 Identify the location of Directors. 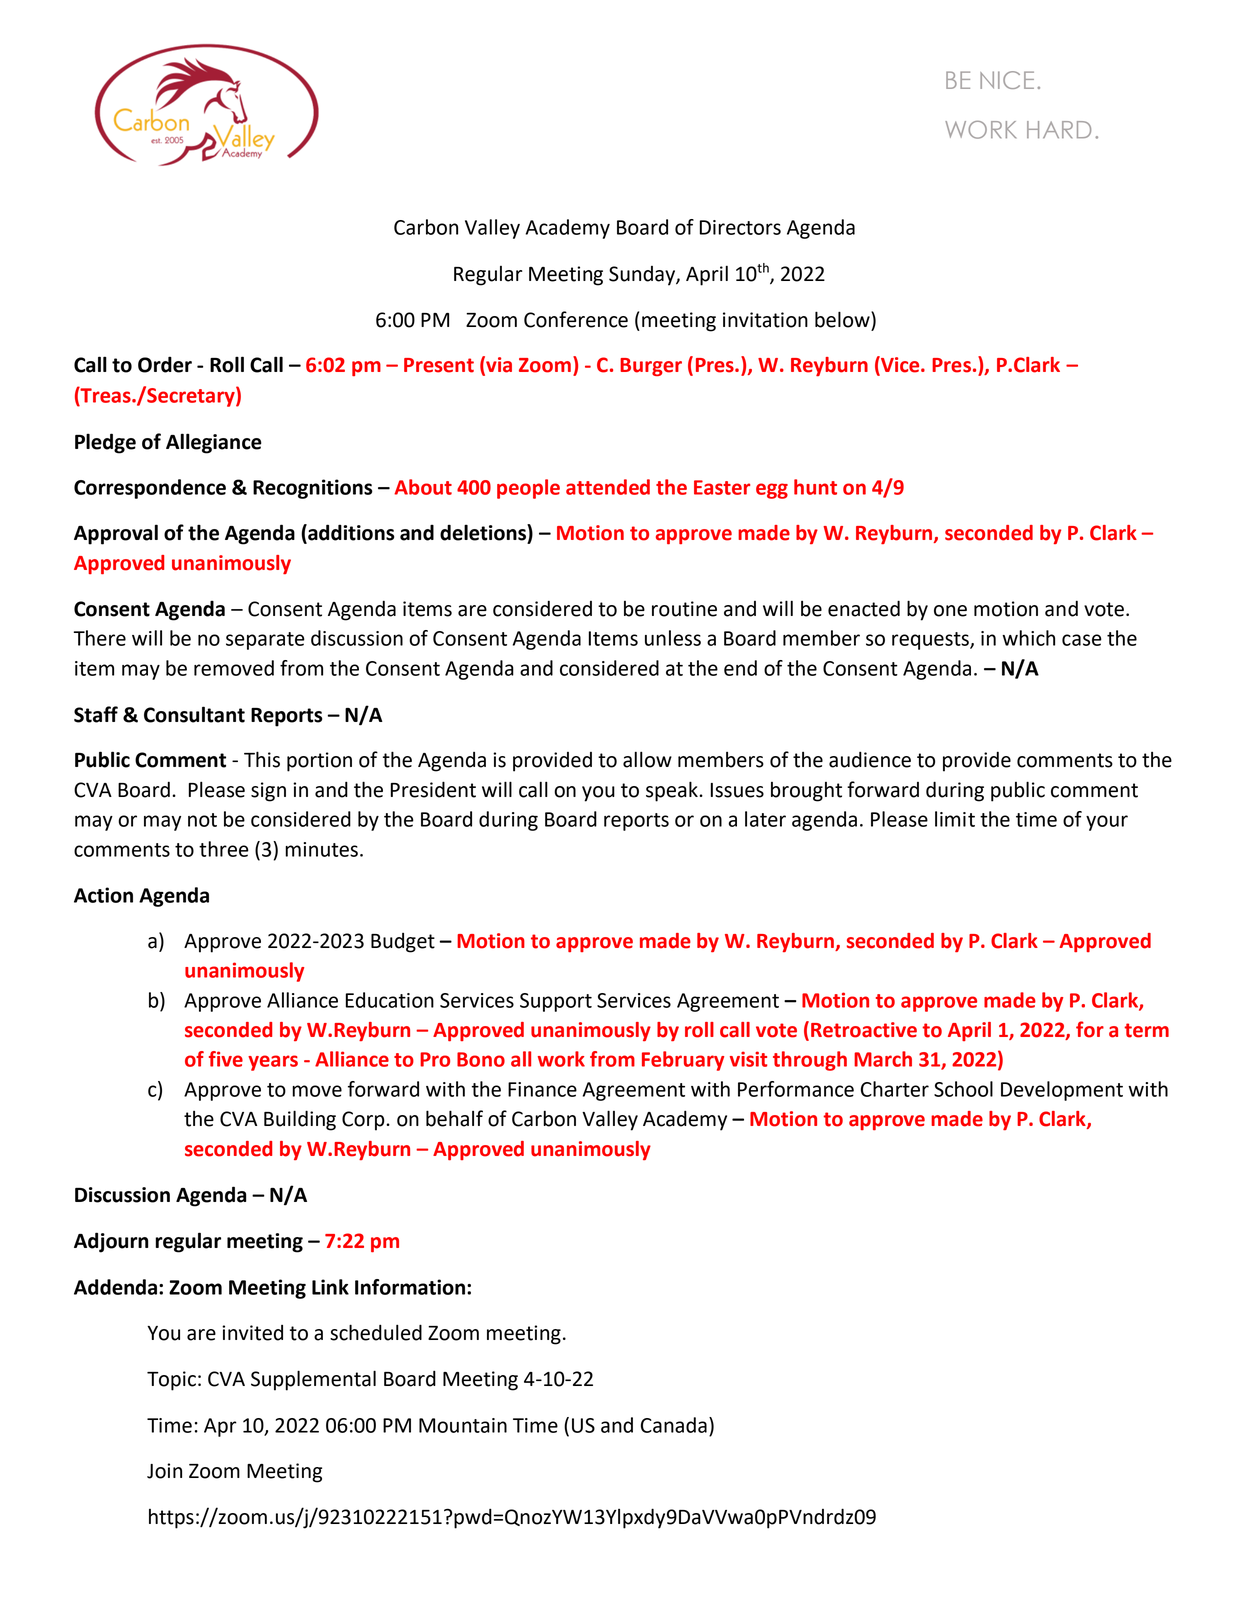
(740, 227).
